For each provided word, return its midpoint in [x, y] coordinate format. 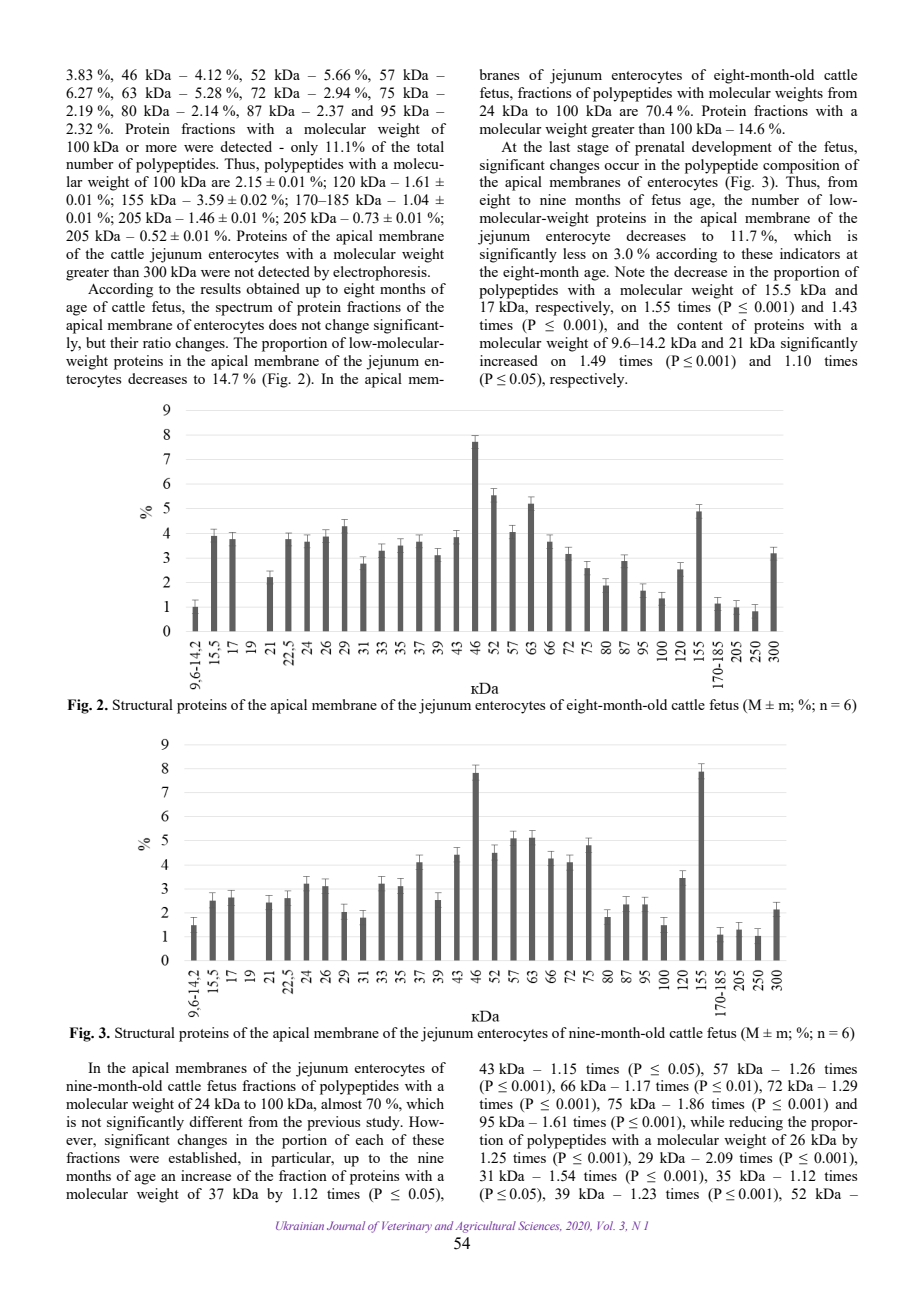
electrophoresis [381, 273]
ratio [157, 342]
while [707, 1121]
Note [629, 271]
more [161, 148]
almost [341, 1103]
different [216, 1121]
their [124, 342]
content [700, 325]
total [430, 146]
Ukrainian [300, 1225]
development [732, 148]
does [283, 324]
